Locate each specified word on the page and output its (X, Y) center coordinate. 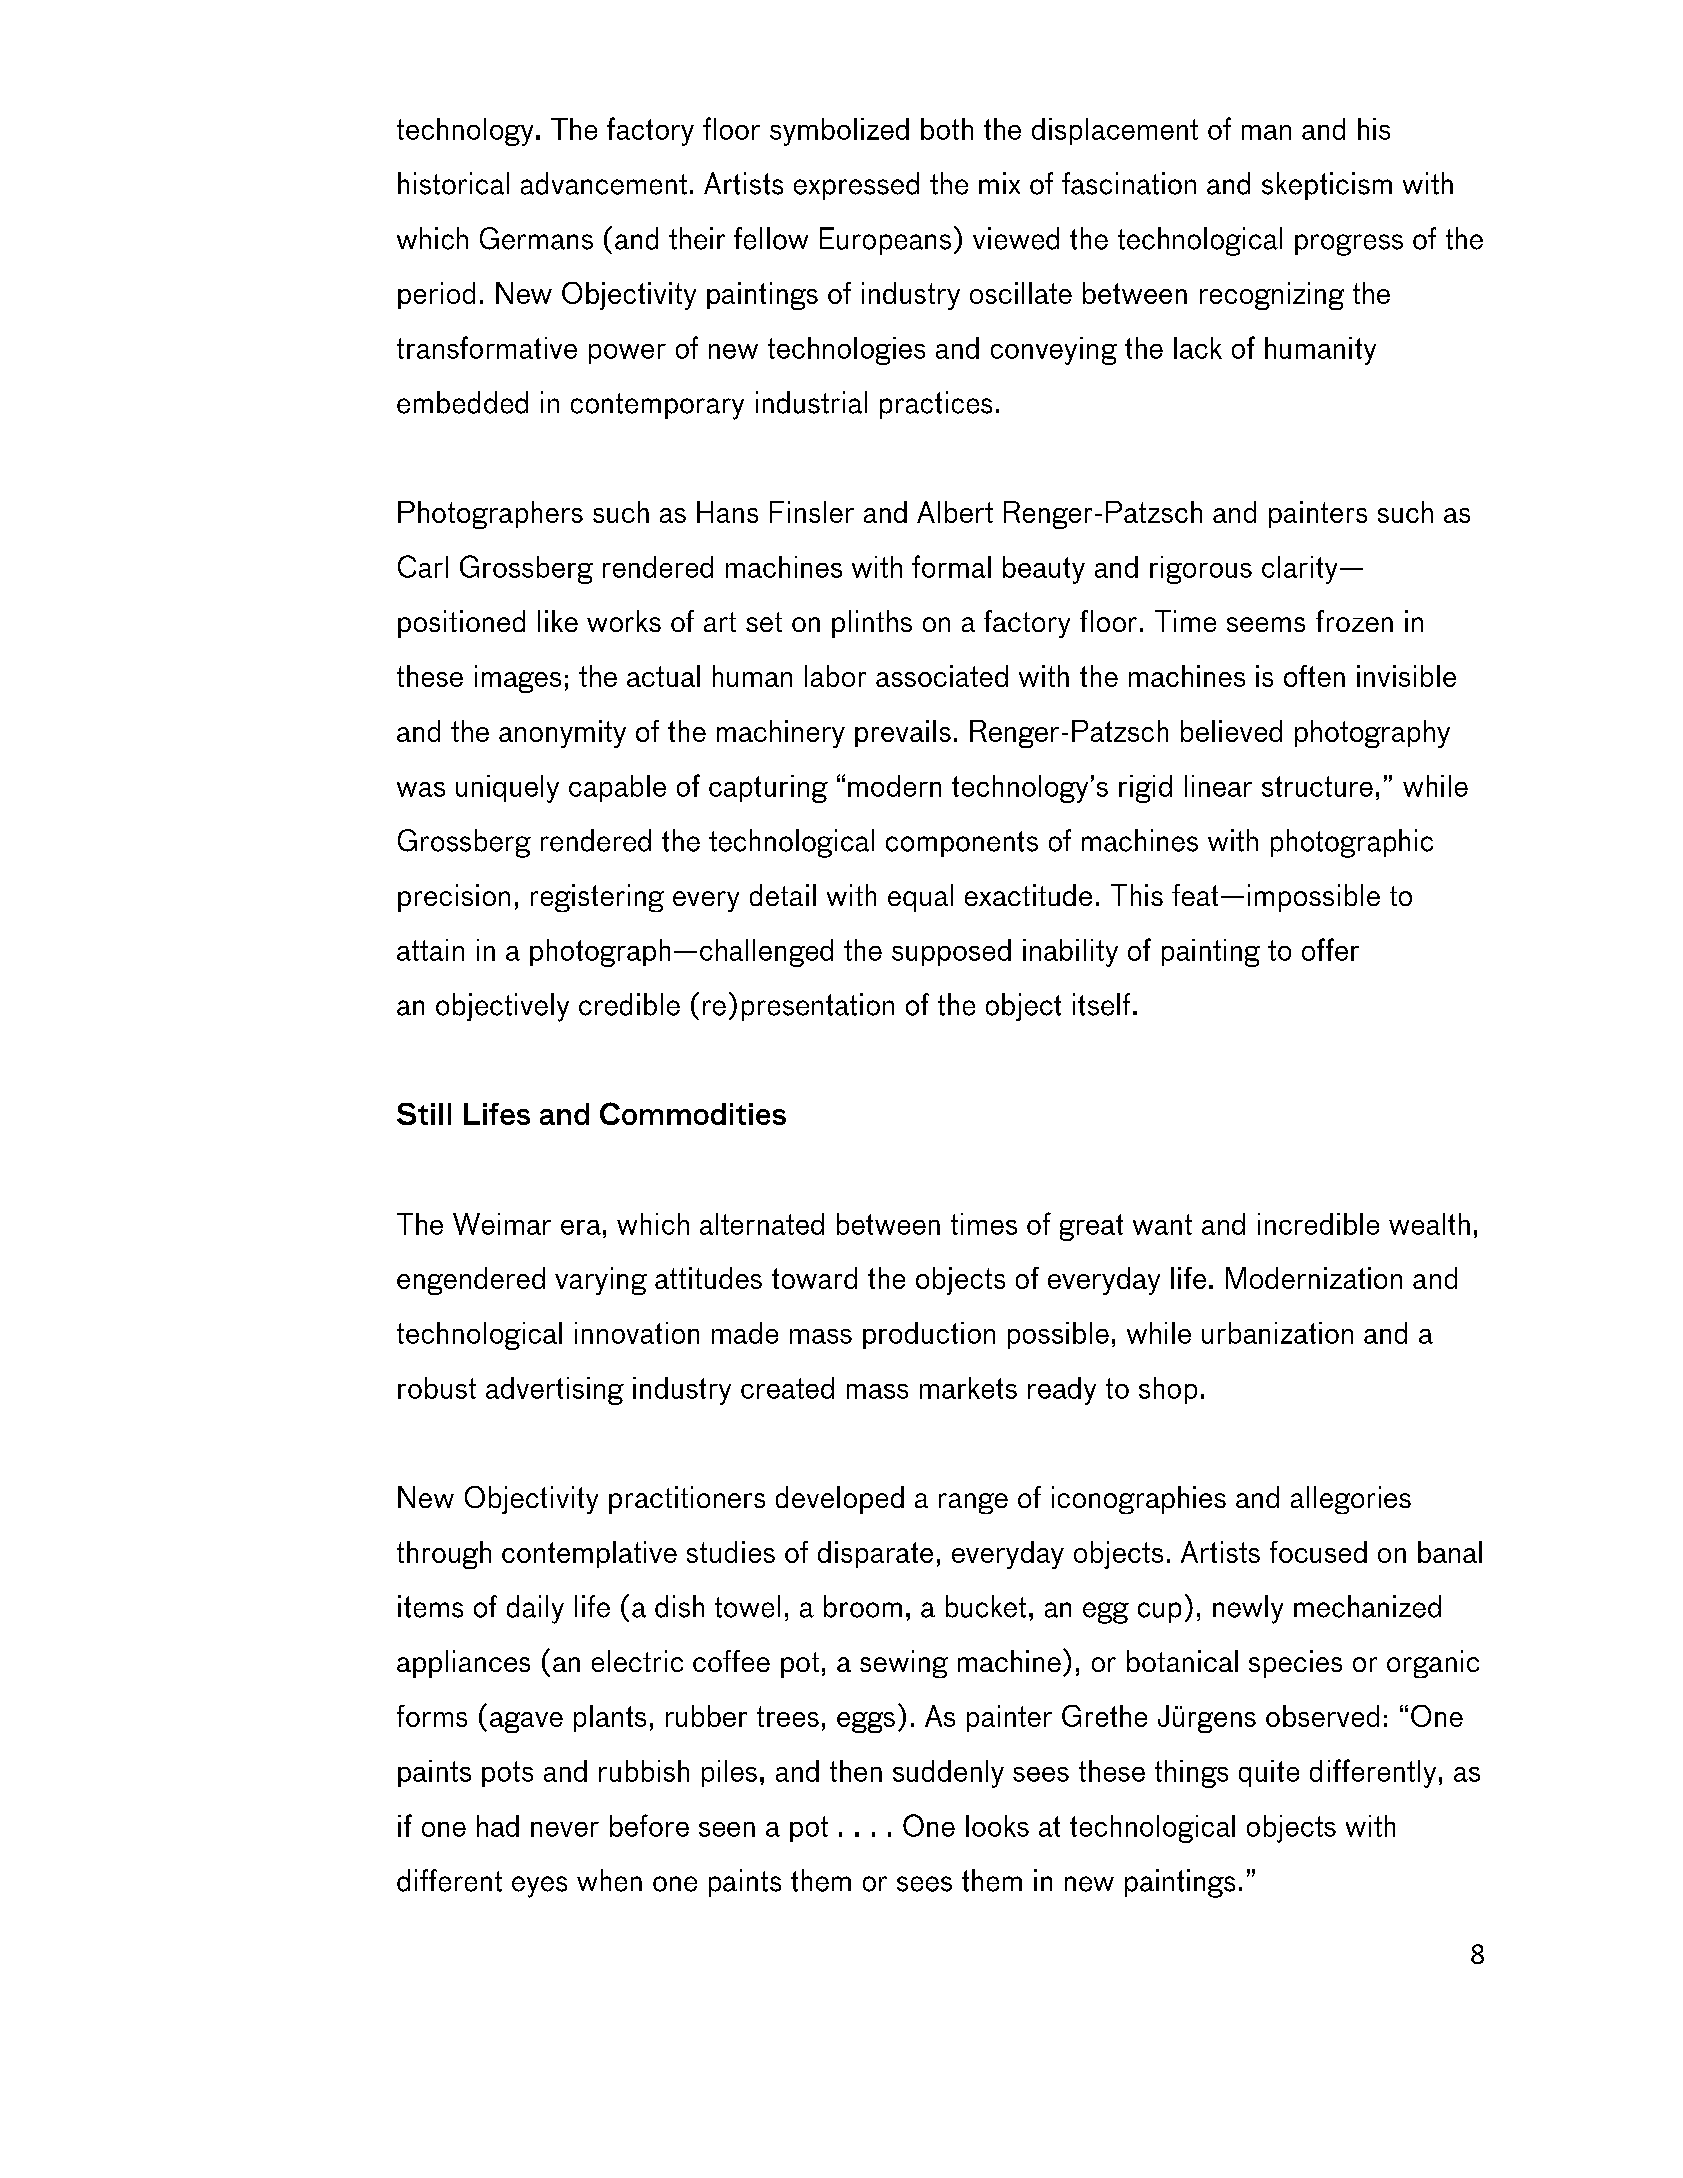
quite (1269, 1773)
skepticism (1327, 186)
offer (1330, 949)
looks (997, 1826)
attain (430, 950)
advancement (604, 183)
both (947, 129)
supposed (951, 952)
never (565, 1829)
